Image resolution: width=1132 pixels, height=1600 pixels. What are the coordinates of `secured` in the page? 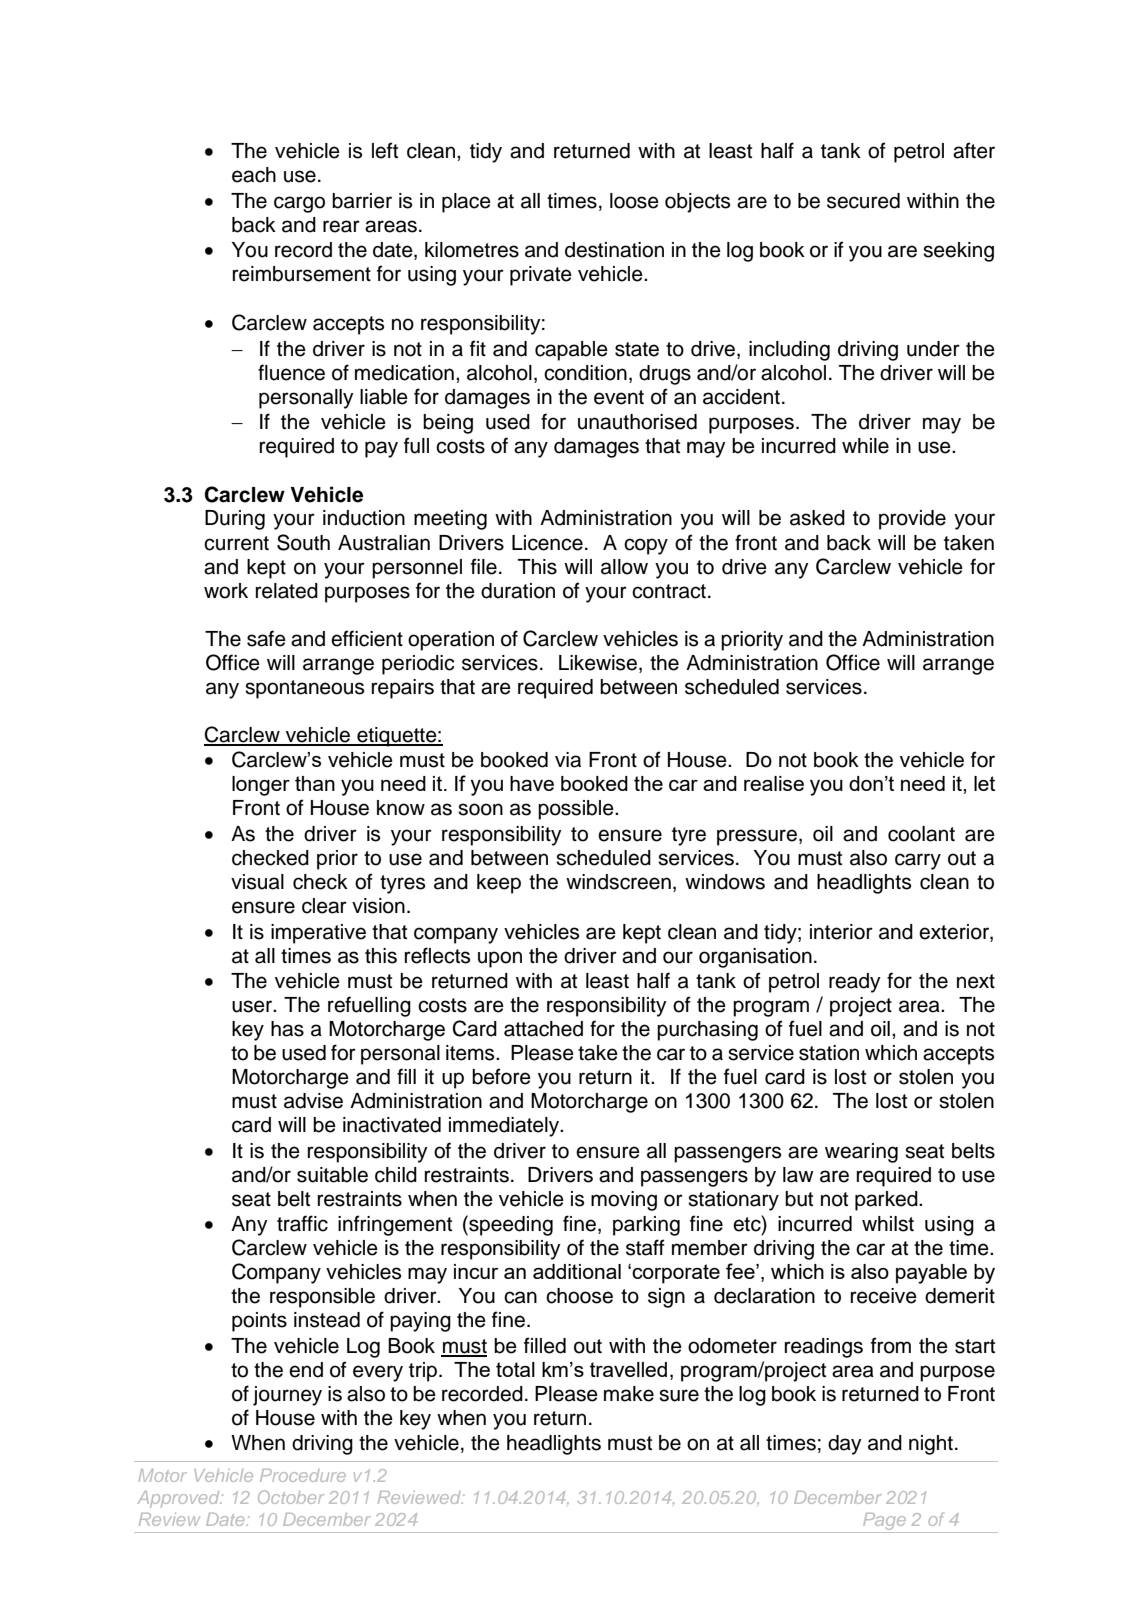 It's located at (863, 201).
